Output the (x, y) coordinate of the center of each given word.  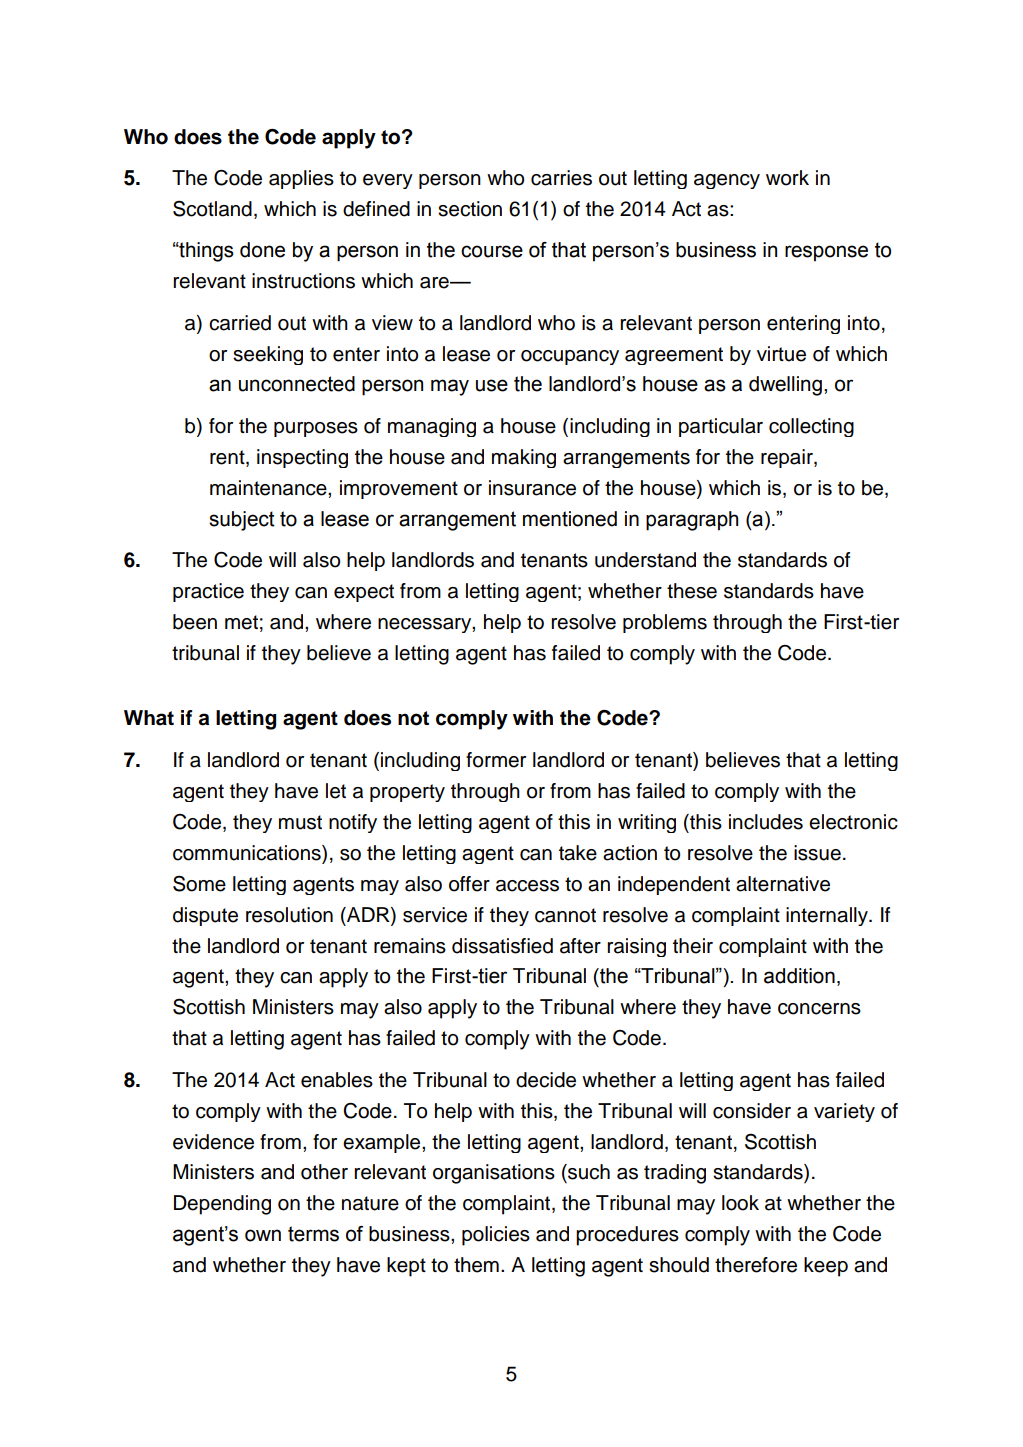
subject (242, 521)
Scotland (212, 208)
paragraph (692, 521)
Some (199, 883)
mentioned (570, 519)
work (787, 178)
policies (496, 1236)
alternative (783, 884)
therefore (756, 1265)
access (527, 886)
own (263, 1235)
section (470, 209)
